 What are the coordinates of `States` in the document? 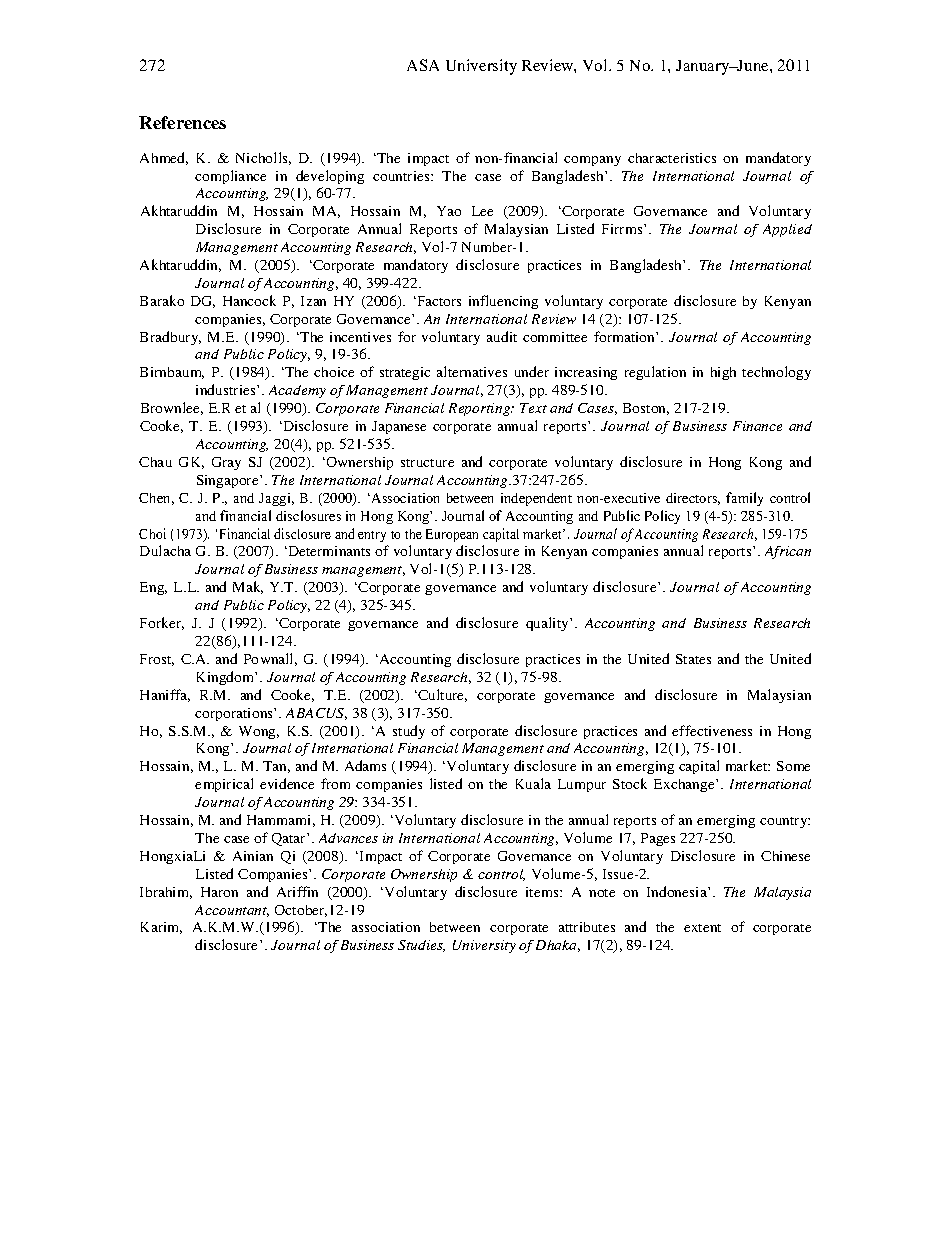 It's located at (693, 659).
